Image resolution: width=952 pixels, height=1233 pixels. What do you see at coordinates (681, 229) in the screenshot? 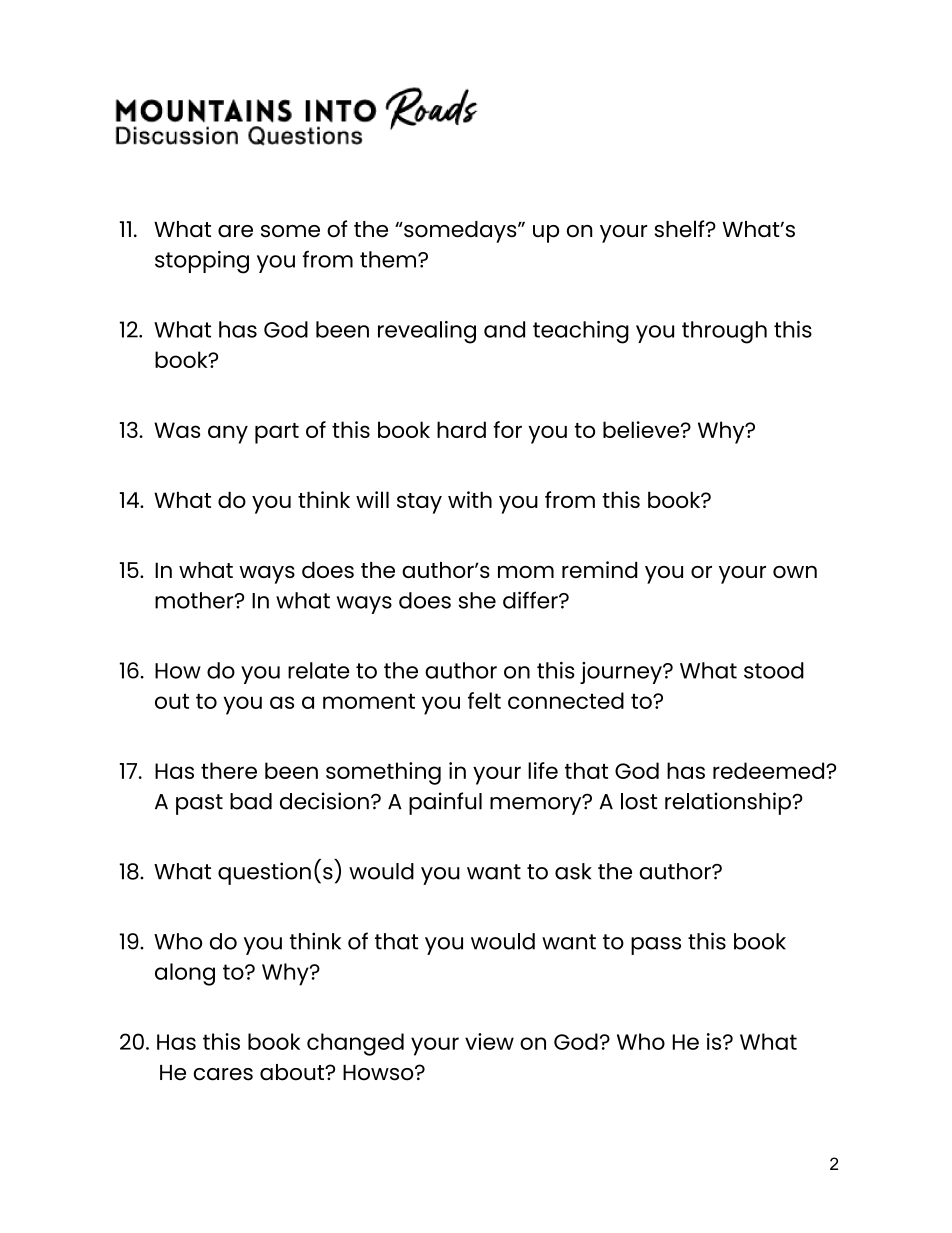
I see `shelf` at bounding box center [681, 229].
